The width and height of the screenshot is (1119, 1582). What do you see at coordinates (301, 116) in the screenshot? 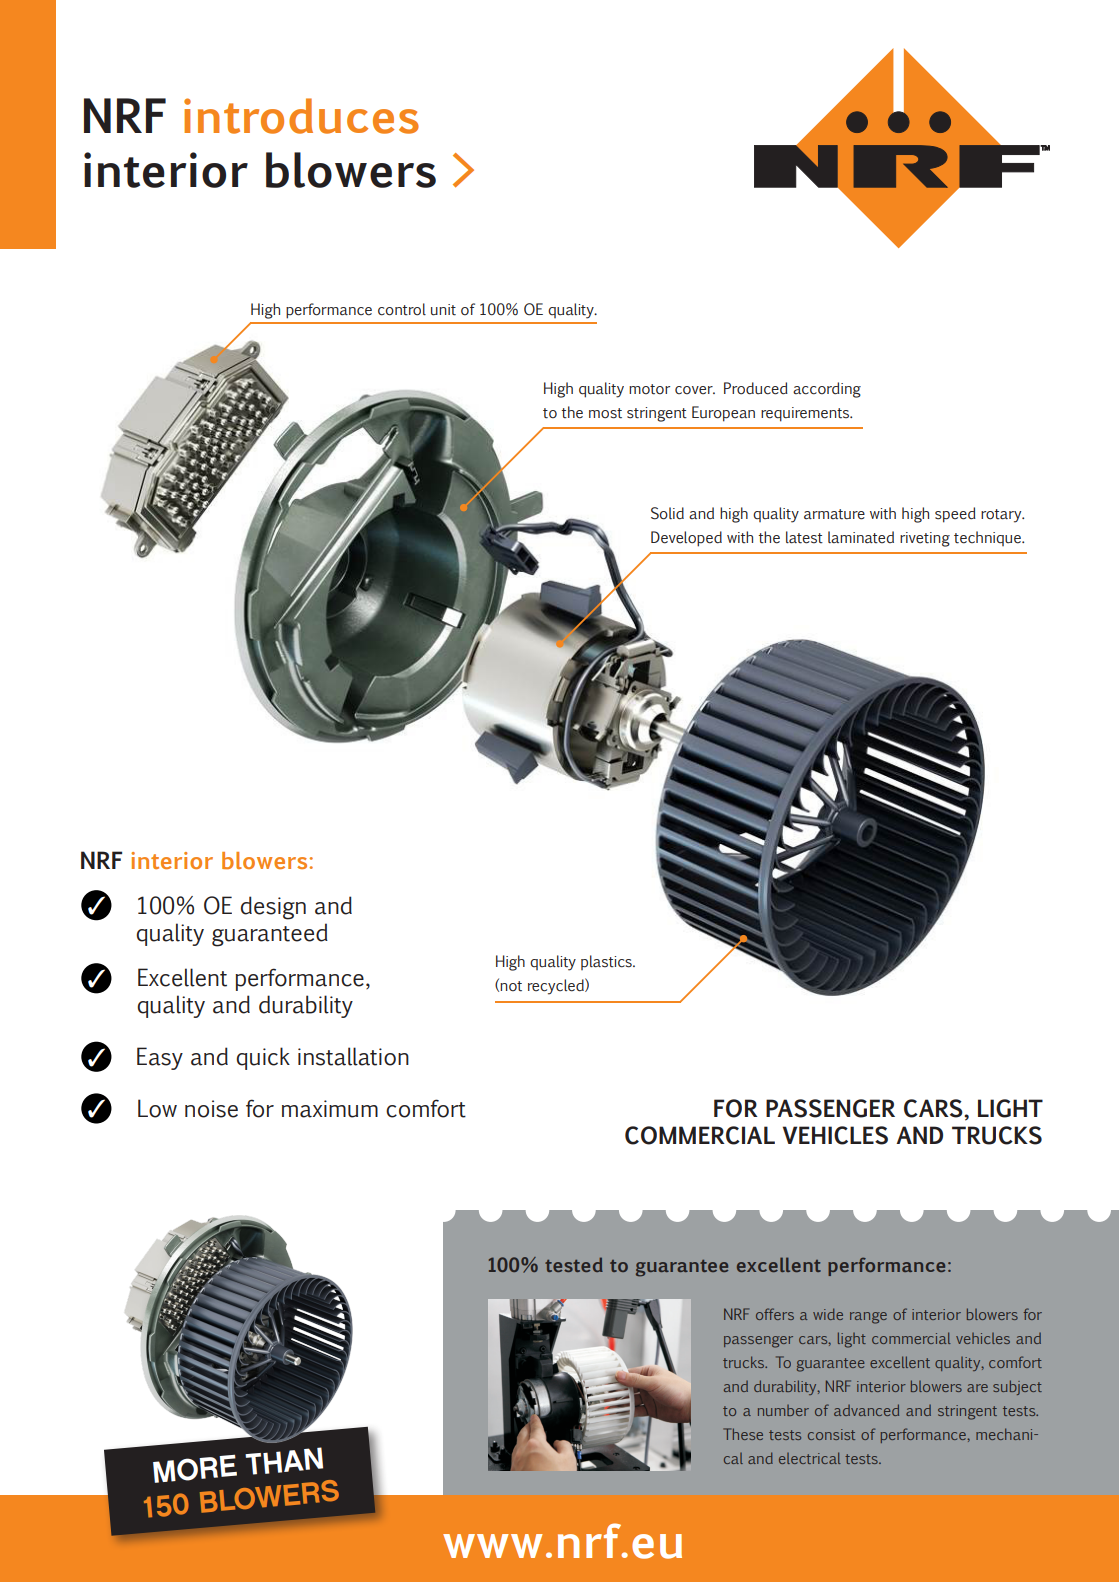
I see `introduces` at bounding box center [301, 116].
